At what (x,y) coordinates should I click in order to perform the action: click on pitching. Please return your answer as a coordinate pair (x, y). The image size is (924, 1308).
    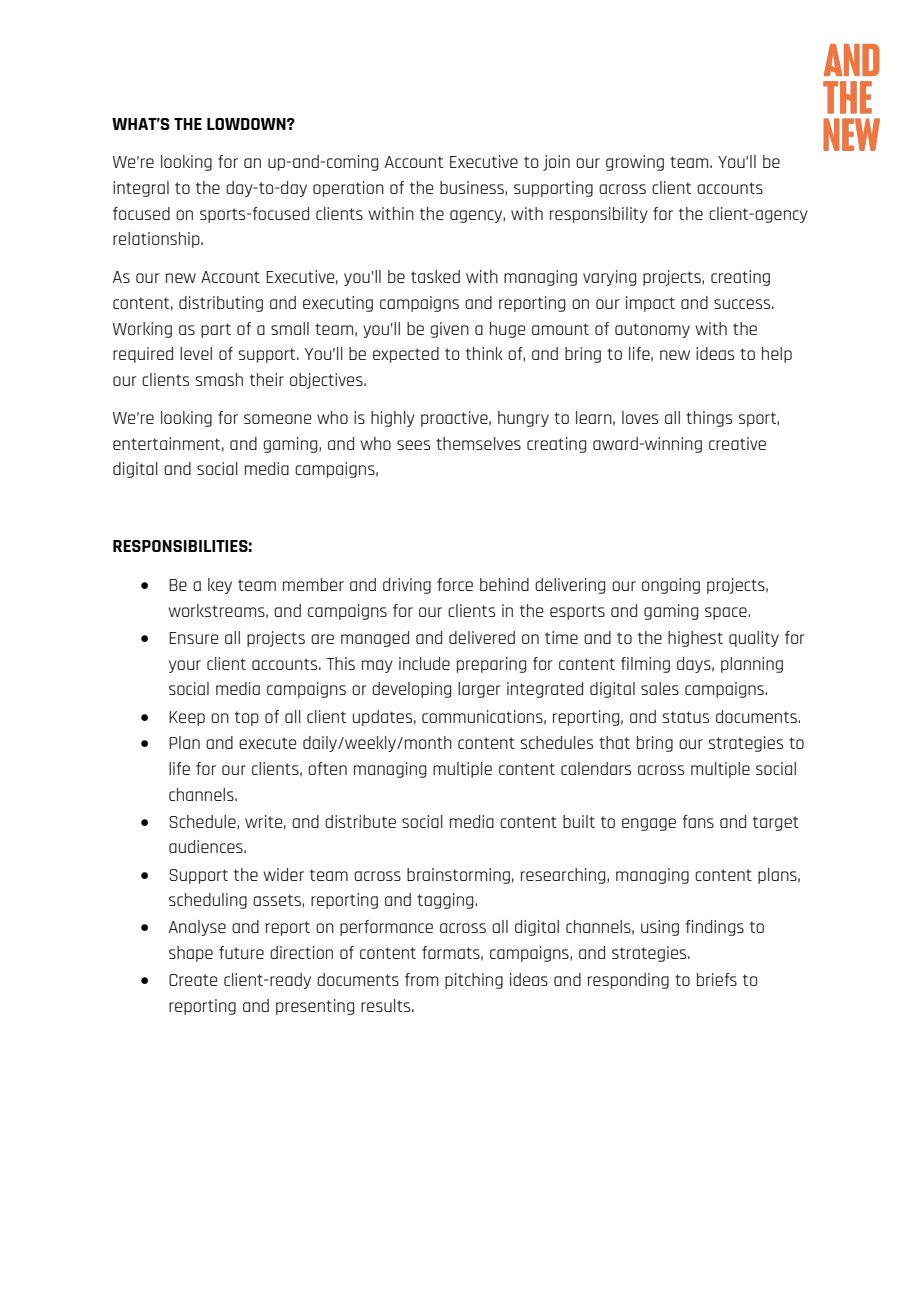
    Looking at the image, I should click on (474, 981).
